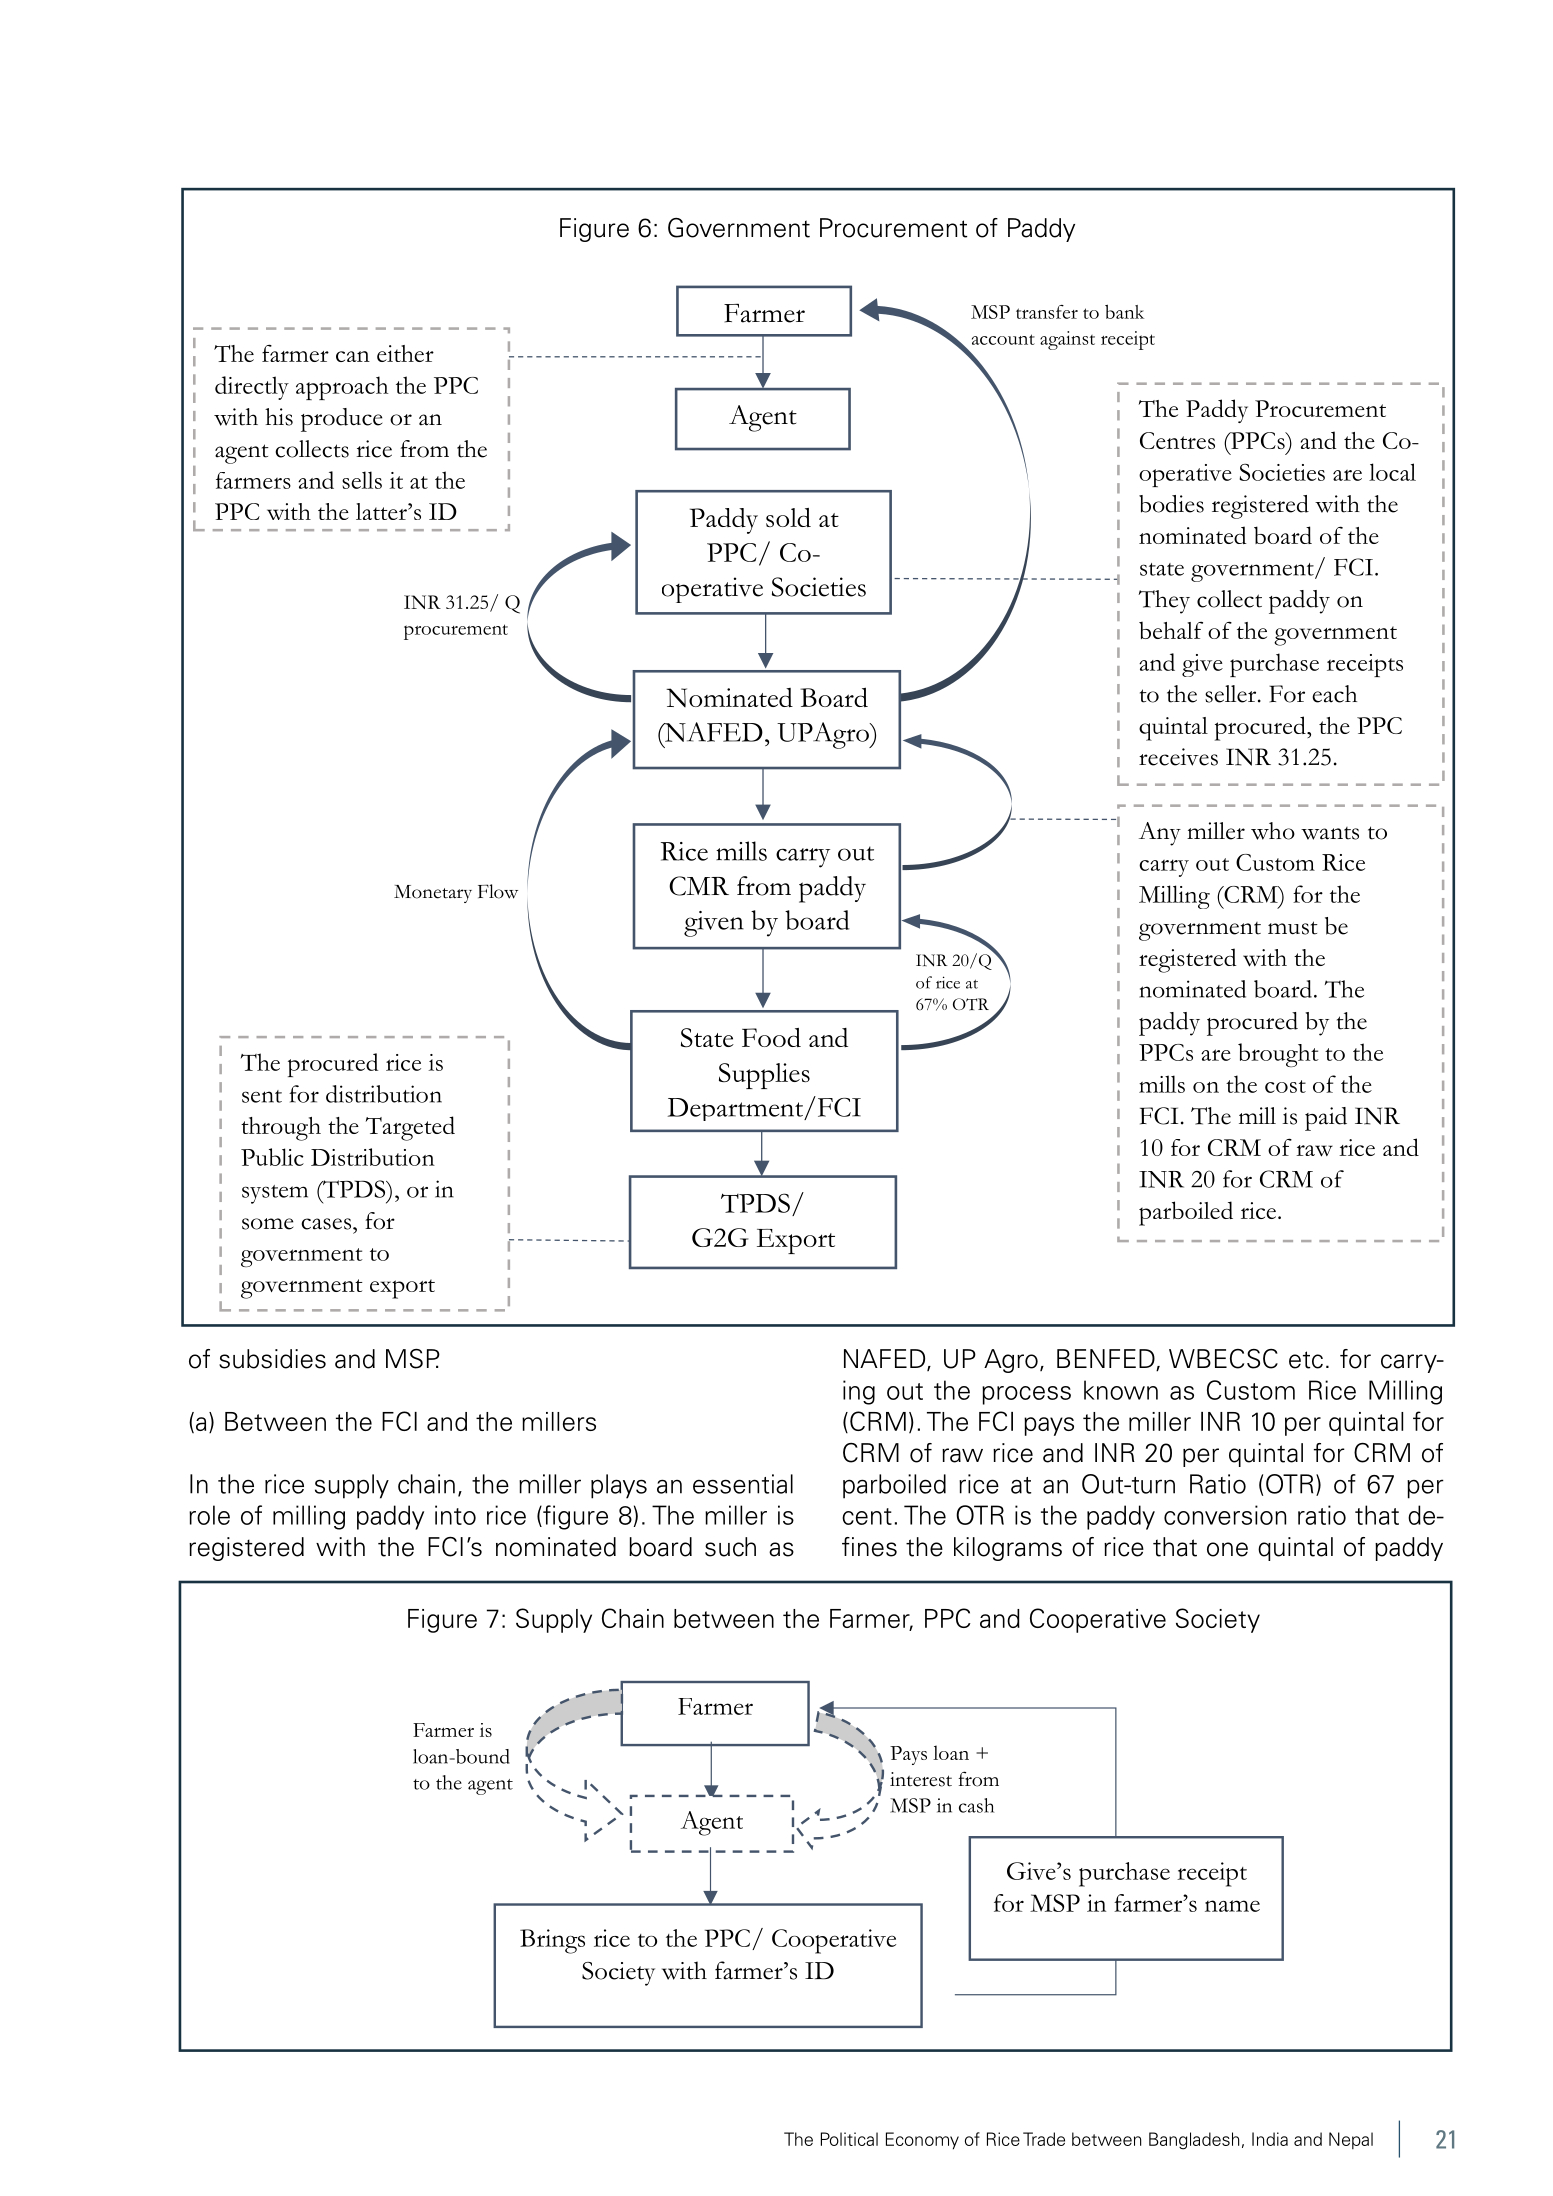 This screenshot has width=1553, height=2196. I want to click on bank, so click(1124, 311).
